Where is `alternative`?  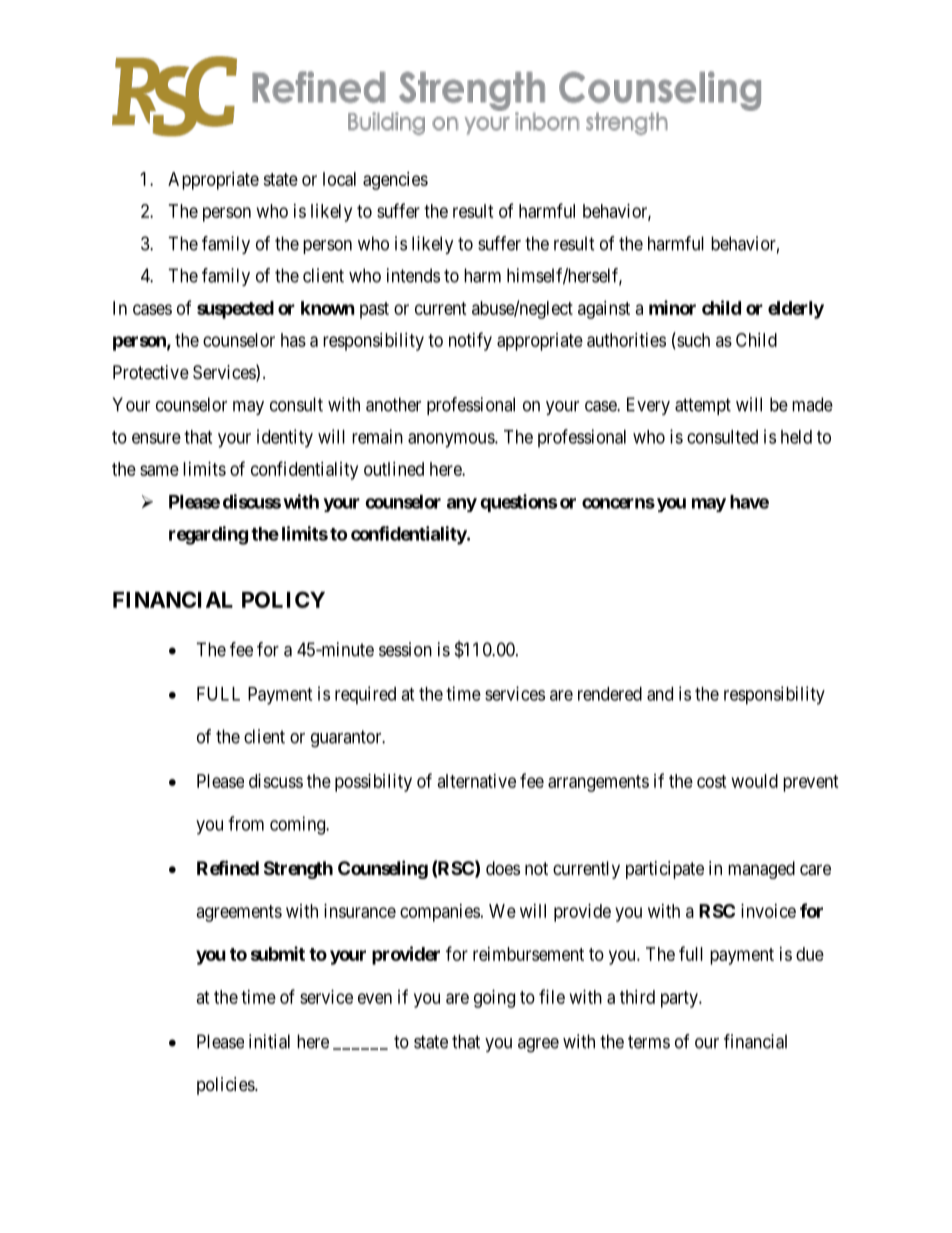 alternative is located at coordinates (477, 781).
